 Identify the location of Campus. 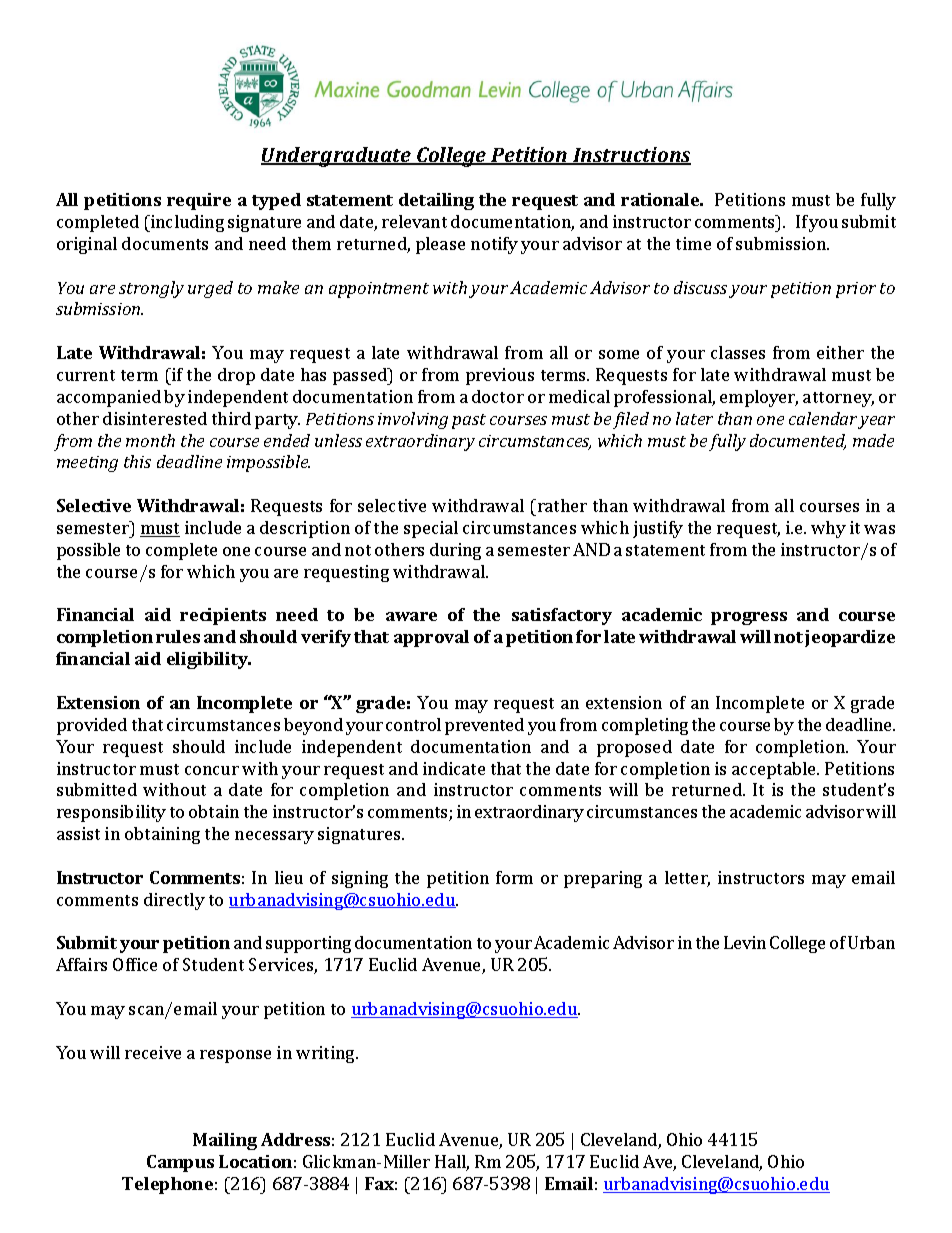
(180, 1163).
